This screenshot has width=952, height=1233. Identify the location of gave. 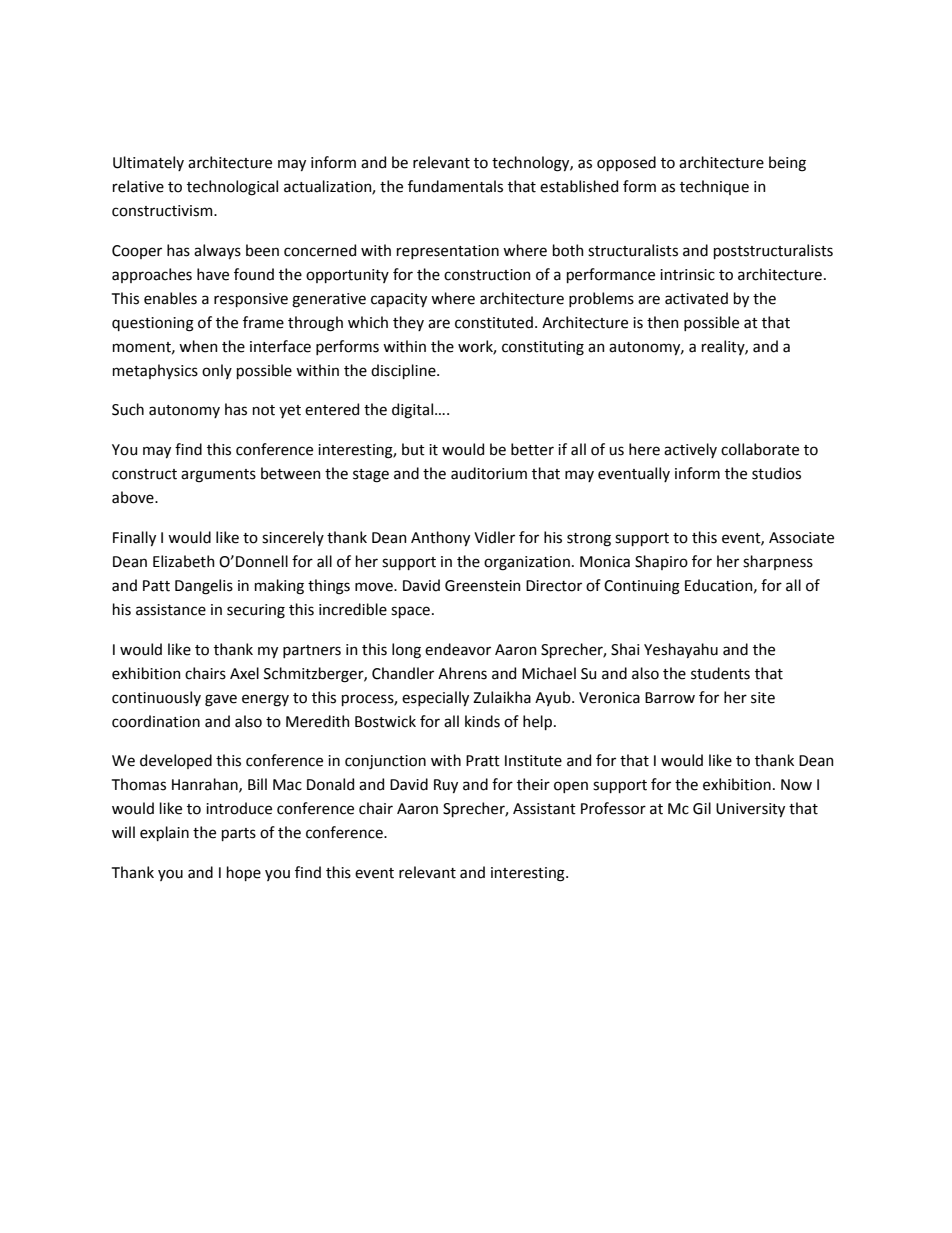
(221, 700).
